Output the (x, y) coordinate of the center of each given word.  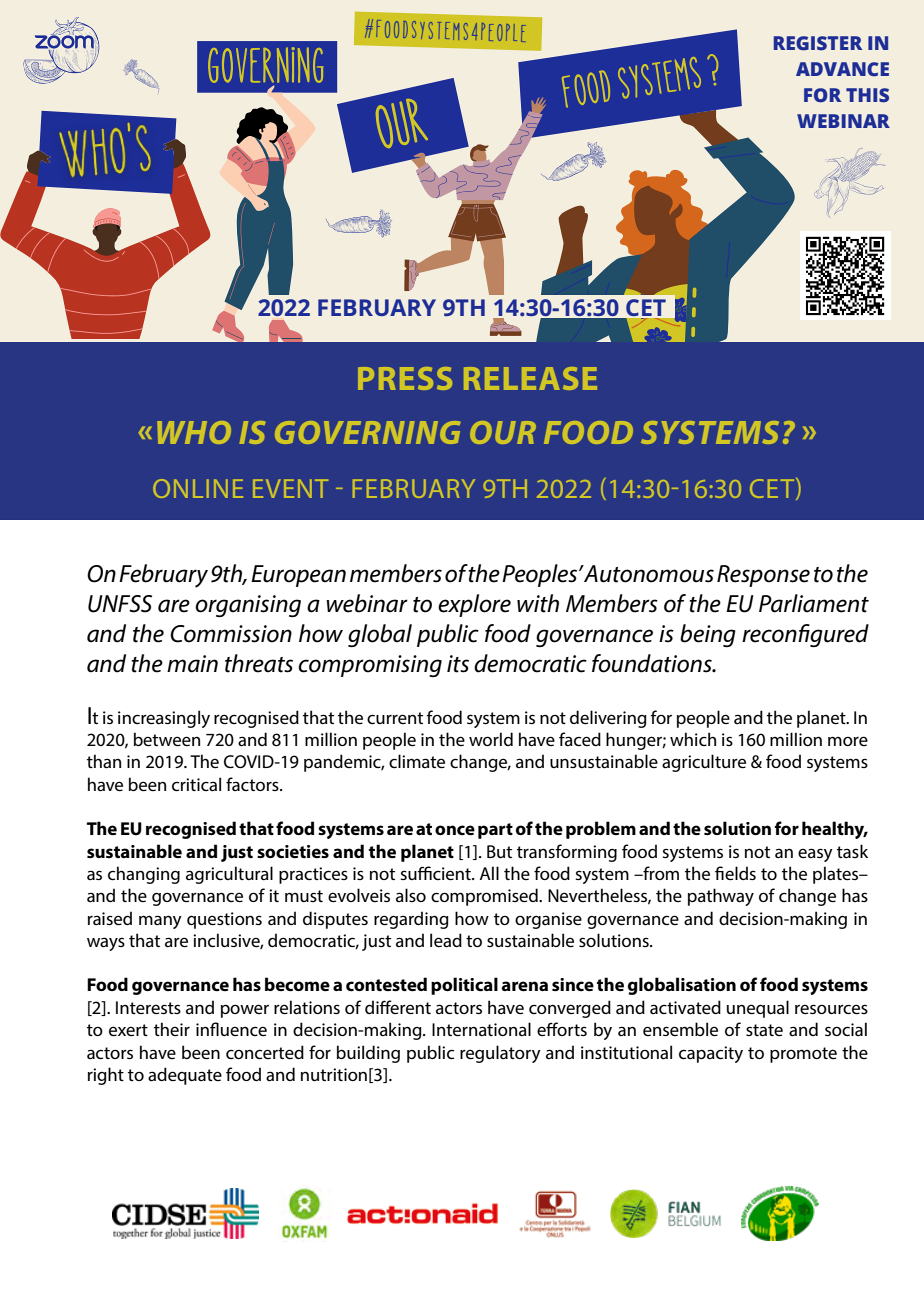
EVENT (290, 488)
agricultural (229, 875)
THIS (867, 95)
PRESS (405, 378)
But (499, 851)
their (172, 1029)
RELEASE (530, 378)
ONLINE (198, 488)
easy (815, 855)
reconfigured (805, 635)
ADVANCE (842, 69)
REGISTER (818, 43)
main (192, 664)
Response (763, 576)
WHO (194, 432)
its (458, 664)
